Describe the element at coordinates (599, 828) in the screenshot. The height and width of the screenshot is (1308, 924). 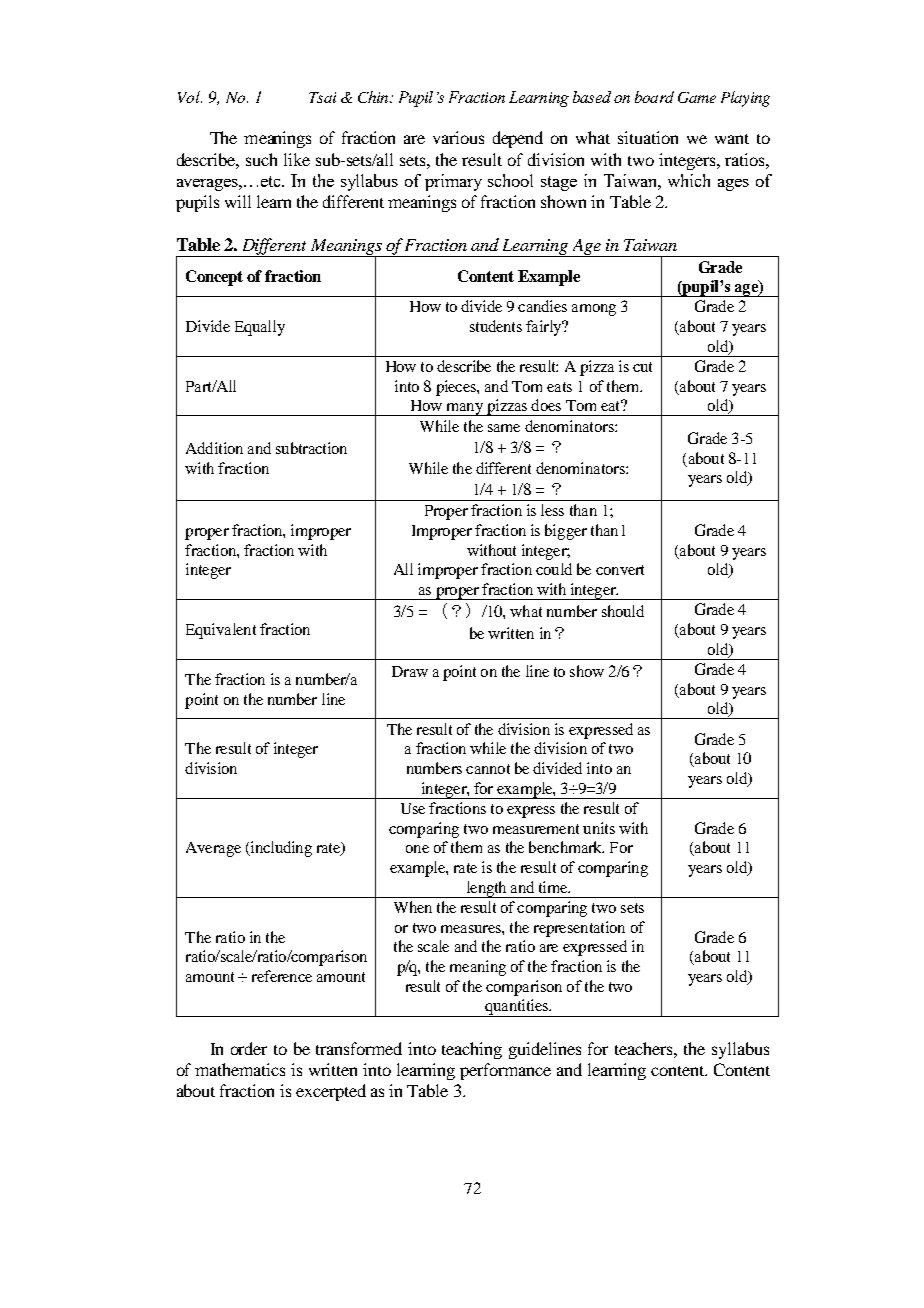
I see `units` at that location.
